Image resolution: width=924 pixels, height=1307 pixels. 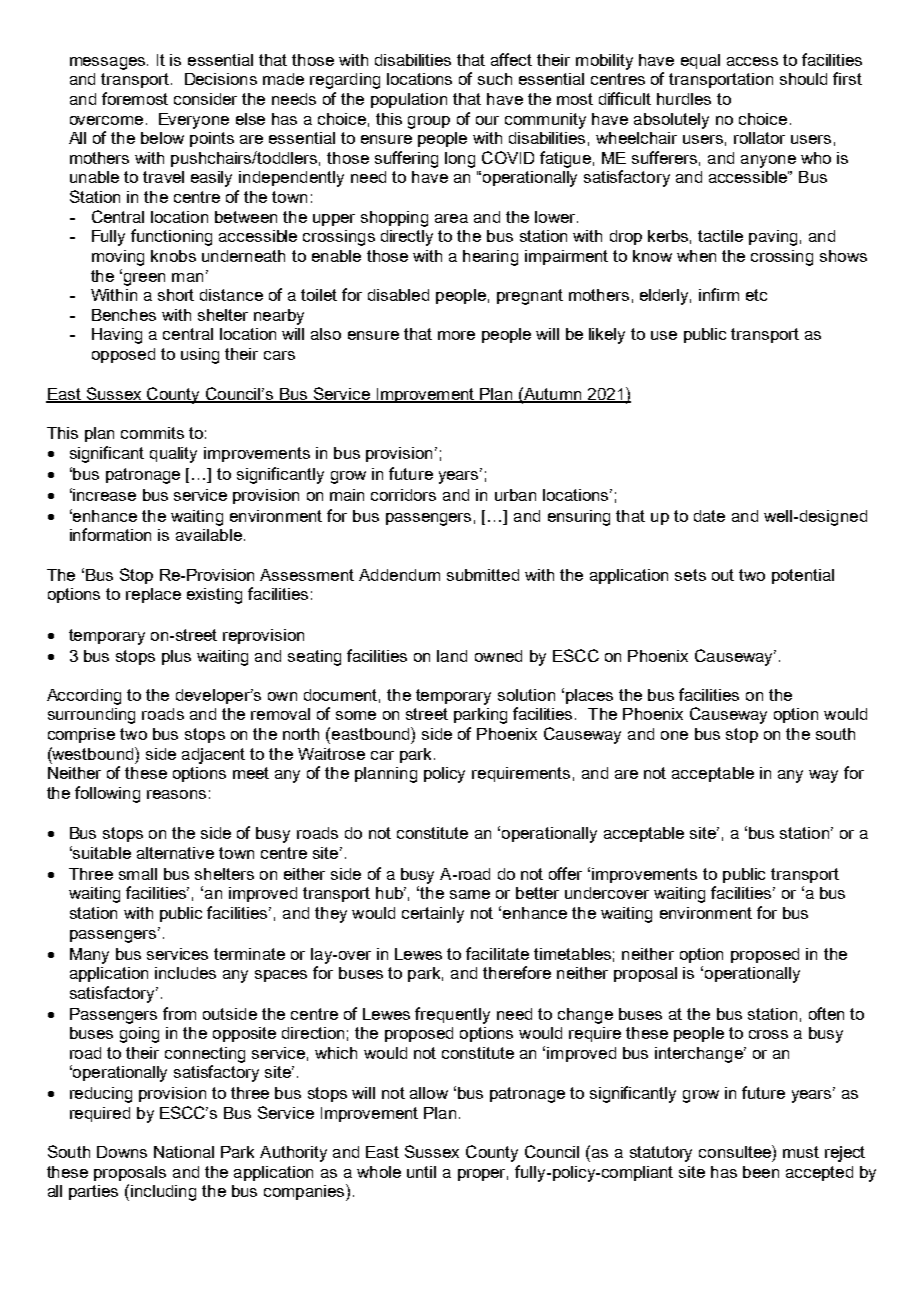 What do you see at coordinates (803, 79) in the image?
I see `should` at bounding box center [803, 79].
